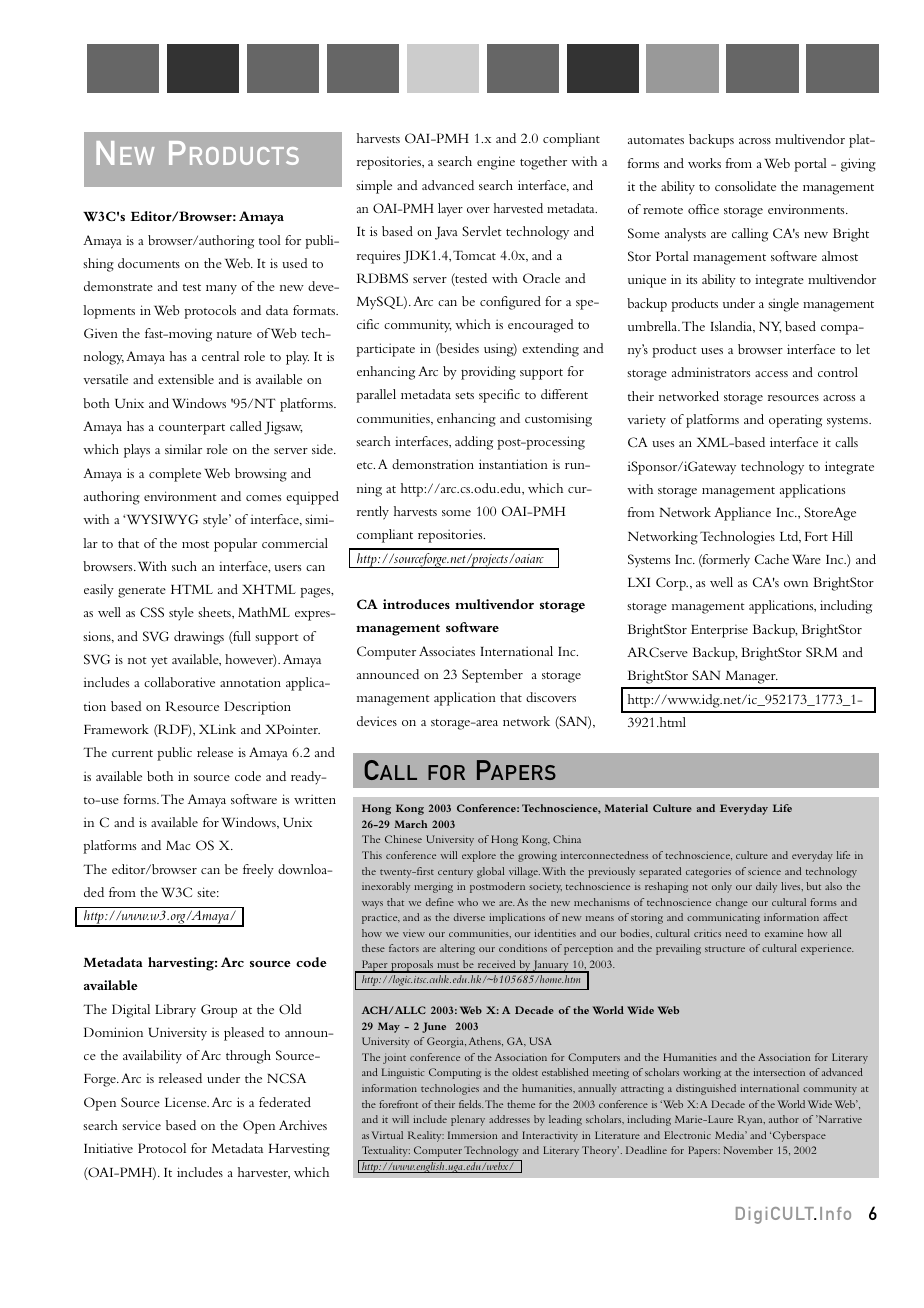 The width and height of the page is (924, 1308). I want to click on SRM, so click(822, 652).
